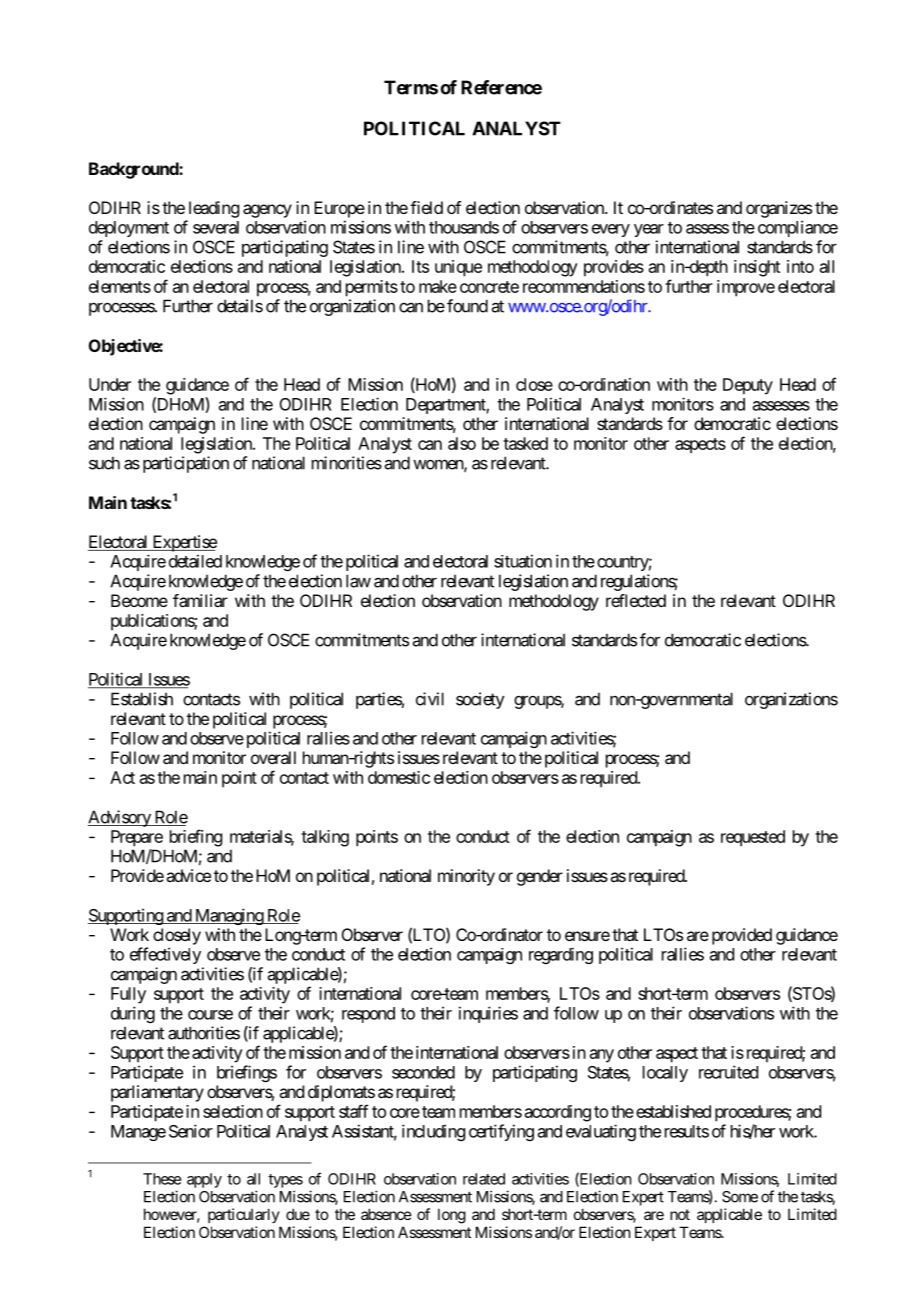 This screenshot has height=1308, width=924. What do you see at coordinates (204, 1180) in the screenshot?
I see `apply` at bounding box center [204, 1180].
